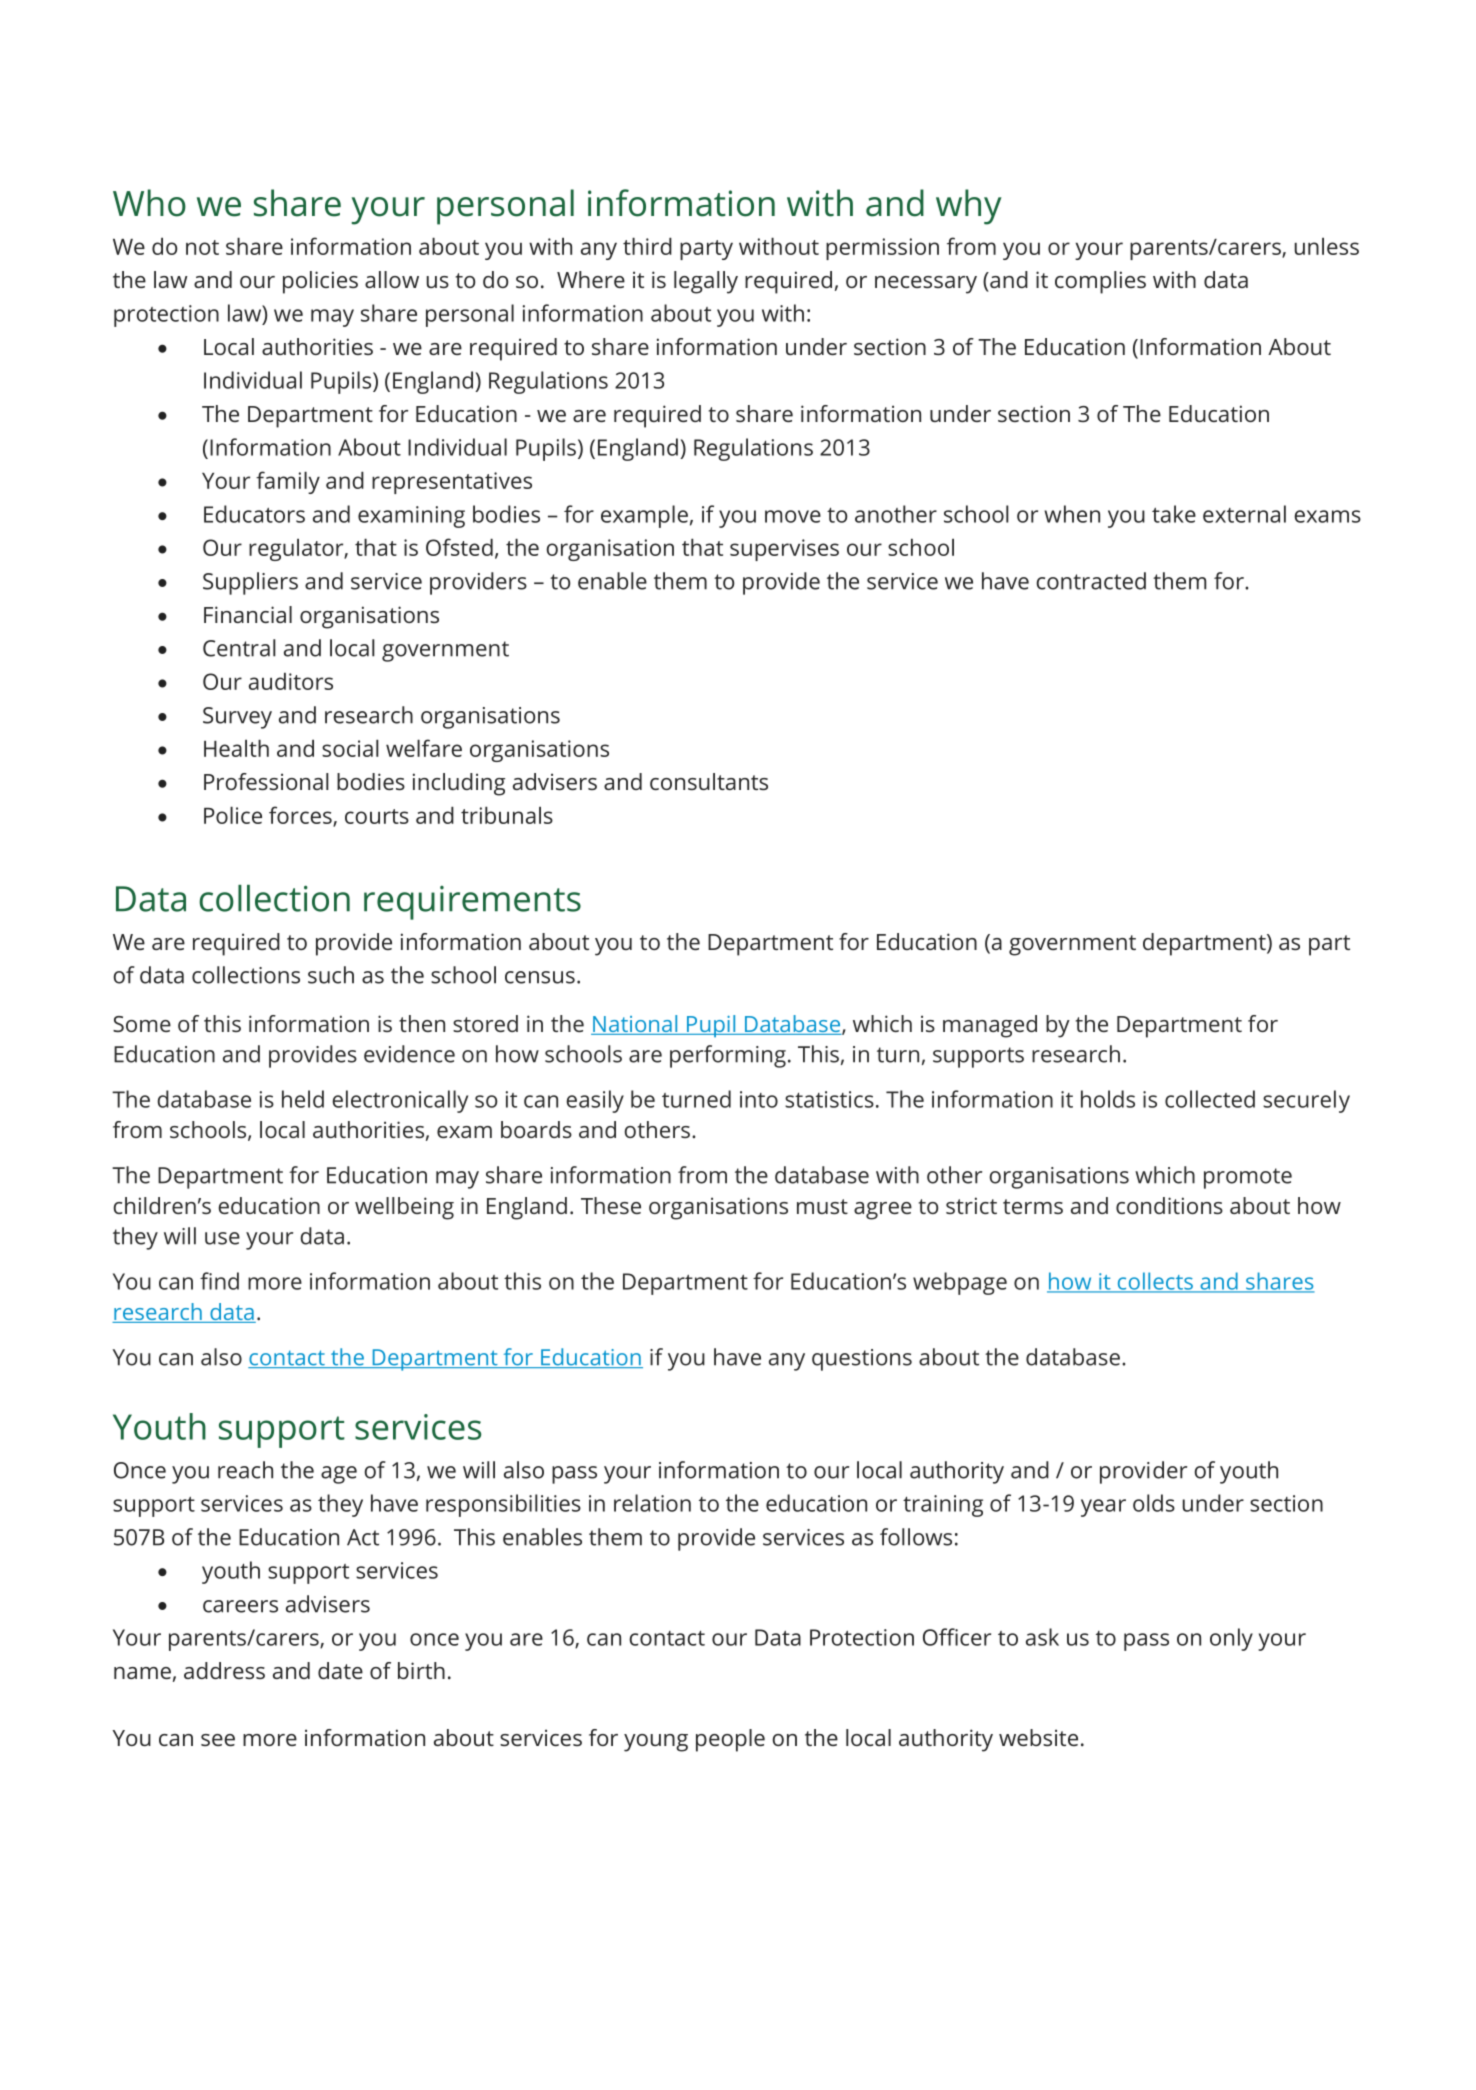 The width and height of the document is (1476, 2090). What do you see at coordinates (320, 282) in the document?
I see `policies` at bounding box center [320, 282].
